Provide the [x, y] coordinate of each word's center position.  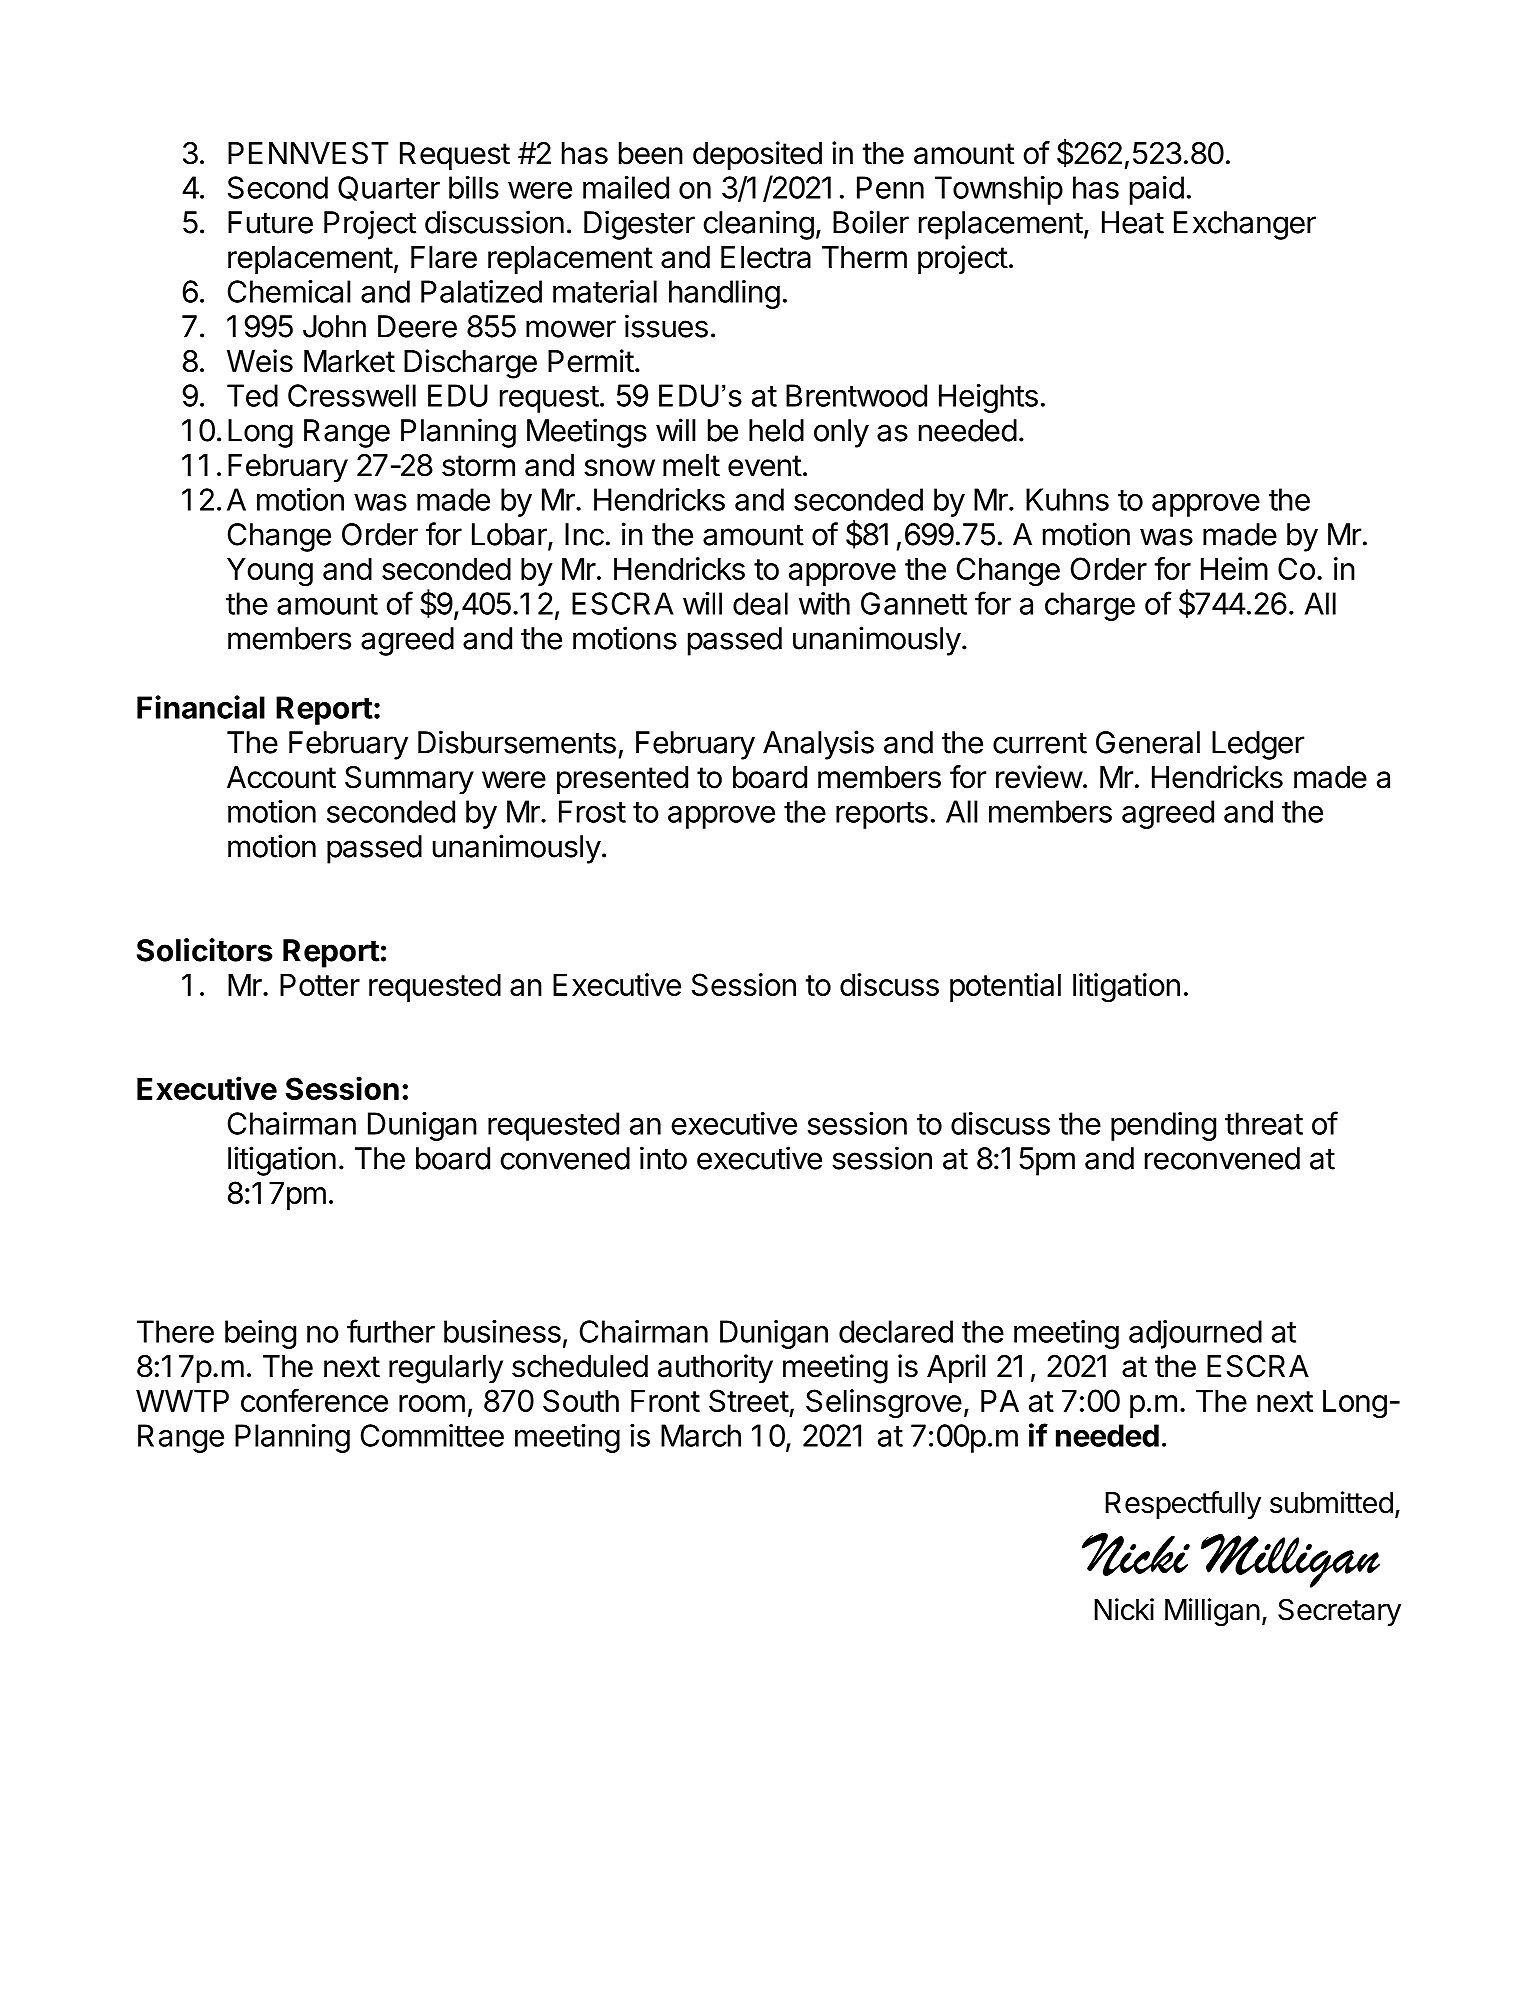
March [701, 1435]
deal [760, 603]
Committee [432, 1435]
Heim [1234, 568]
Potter [320, 985]
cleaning [759, 225]
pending [1163, 1126]
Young [270, 572]
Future [270, 222]
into [663, 1158]
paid [1157, 190]
